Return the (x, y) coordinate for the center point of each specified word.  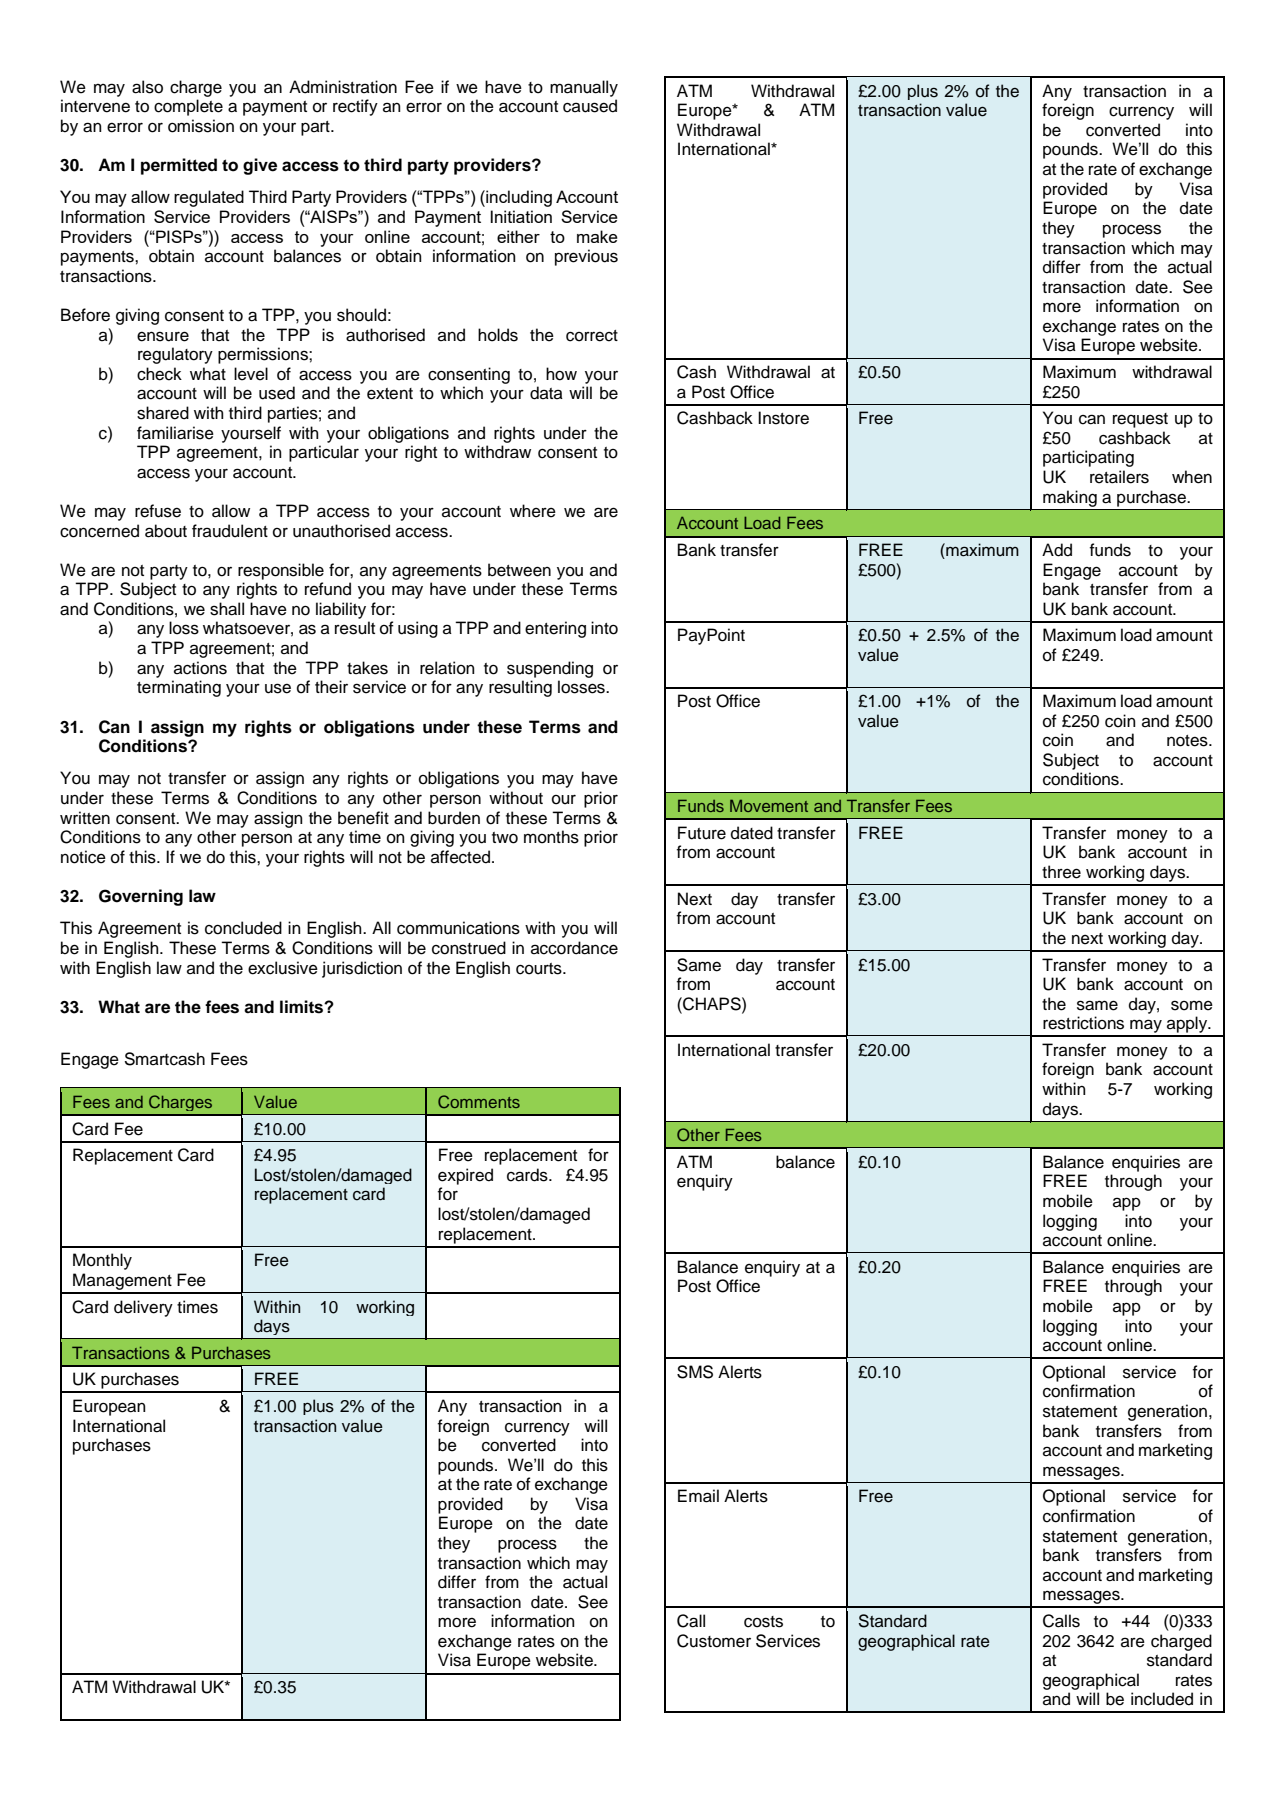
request (1140, 420)
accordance (574, 948)
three (1061, 872)
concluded (243, 928)
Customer (714, 1641)
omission (201, 126)
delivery (143, 1308)
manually (584, 88)
